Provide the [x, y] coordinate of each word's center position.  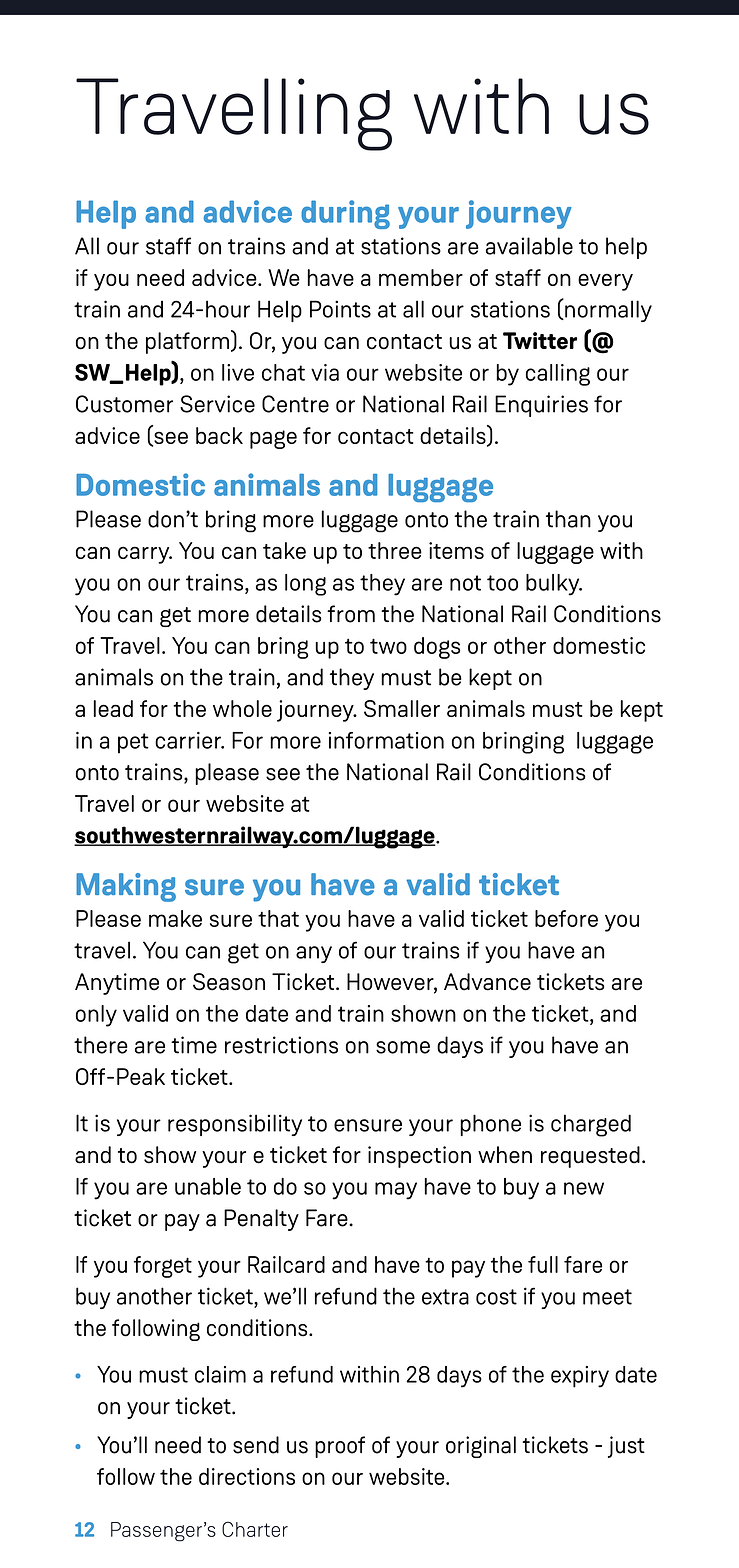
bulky [554, 585]
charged [591, 1125]
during [345, 214]
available [529, 246]
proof [340, 1447]
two [388, 646]
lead [113, 708]
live [238, 372]
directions [247, 1476]
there [101, 1045]
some [403, 1047]
